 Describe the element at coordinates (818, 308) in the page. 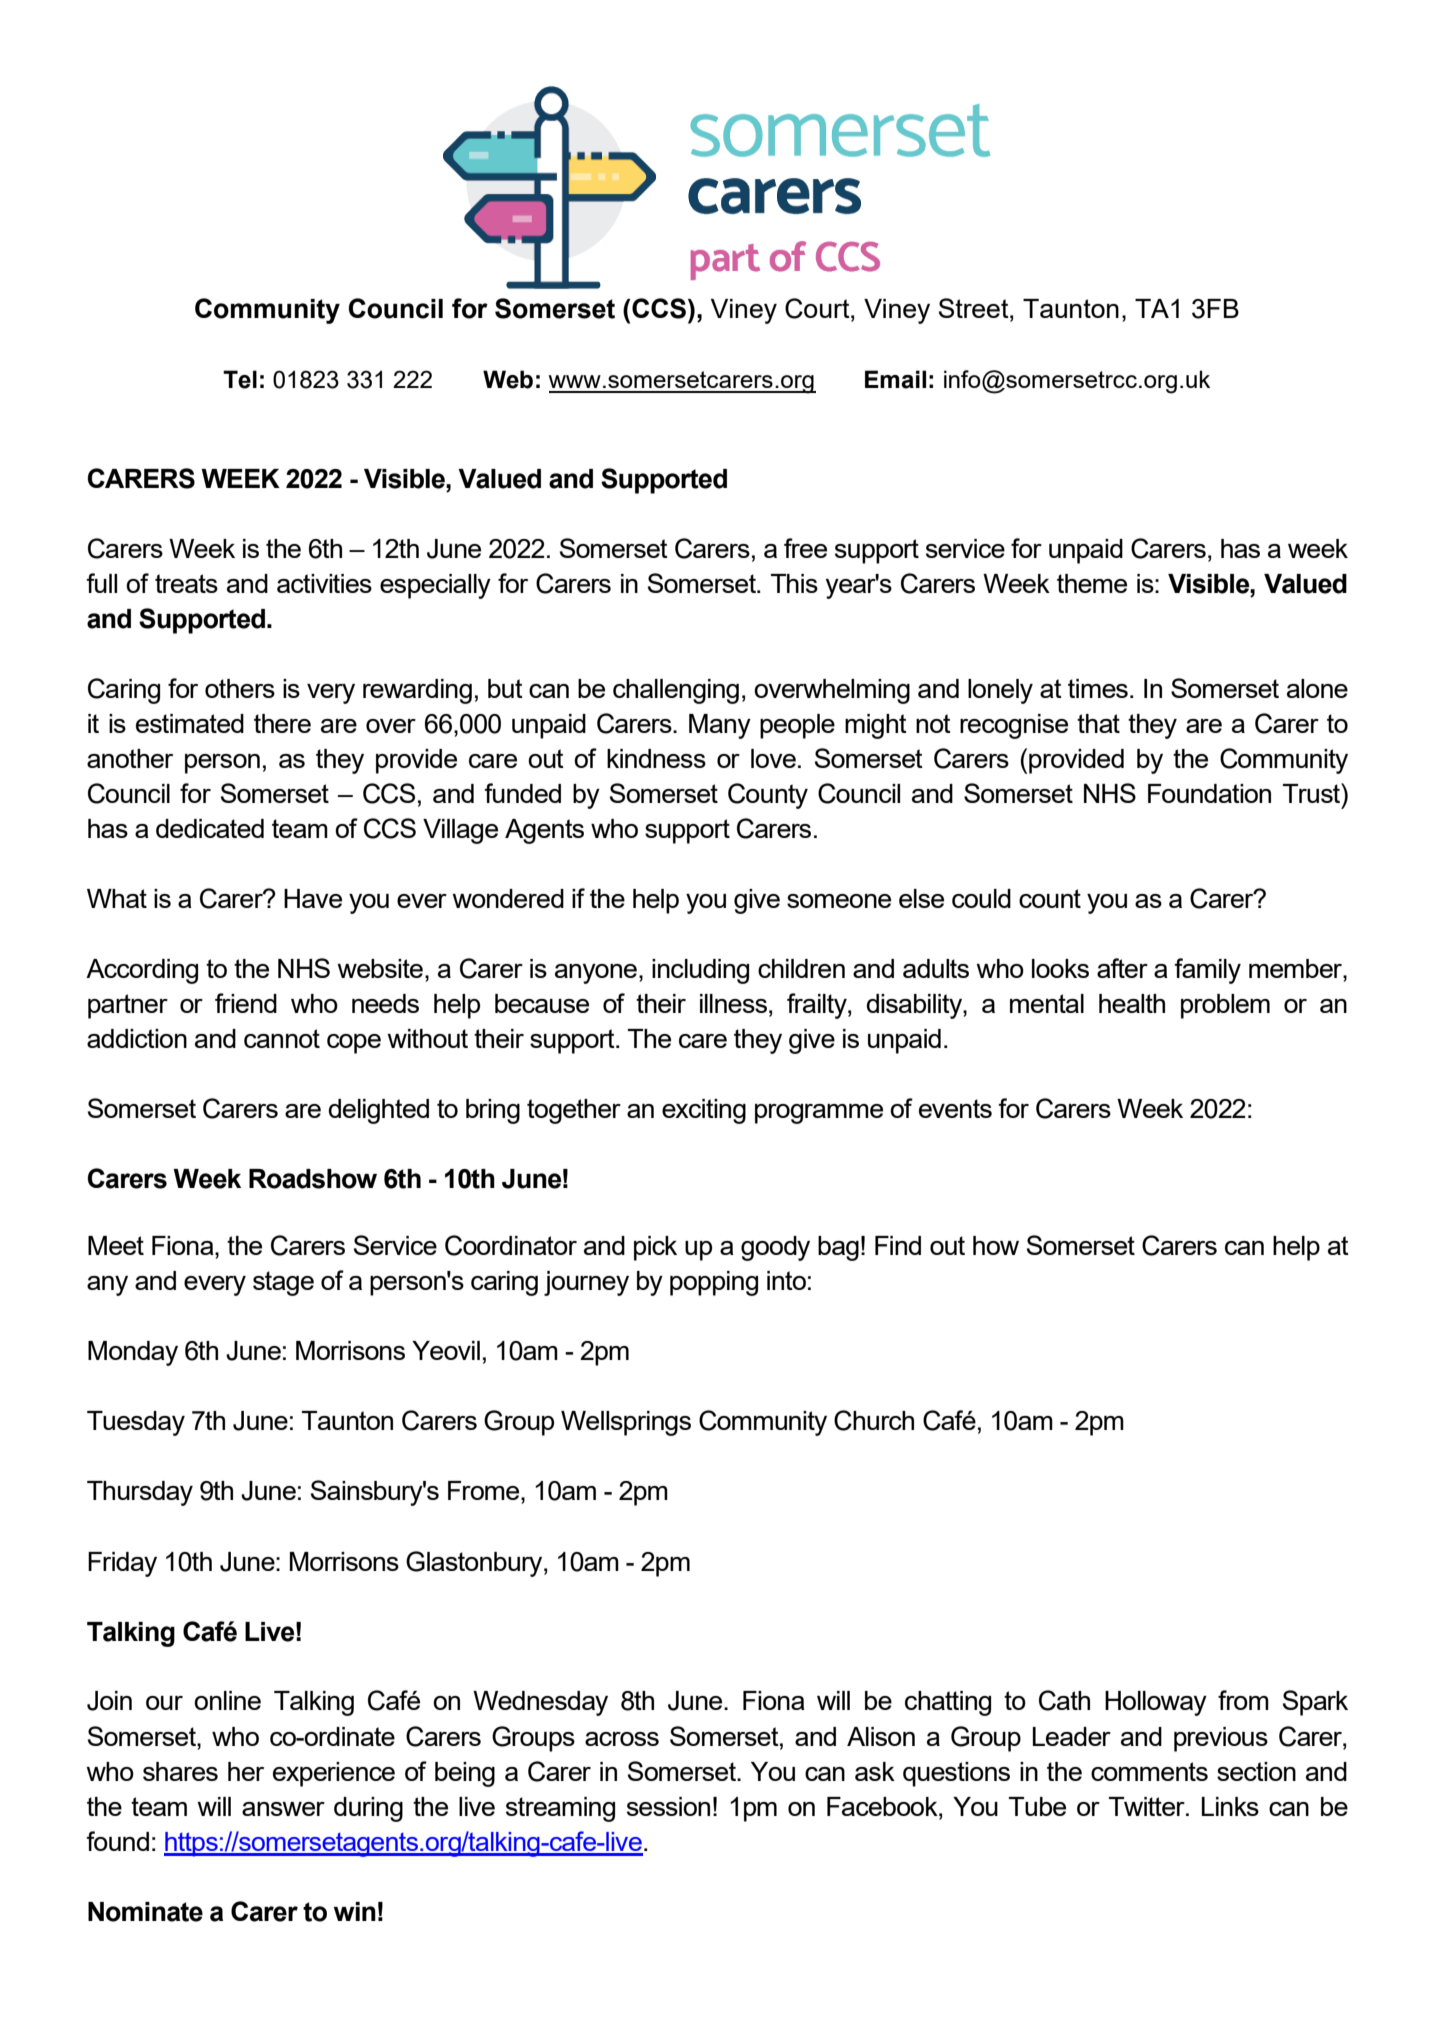

I see `Court` at that location.
